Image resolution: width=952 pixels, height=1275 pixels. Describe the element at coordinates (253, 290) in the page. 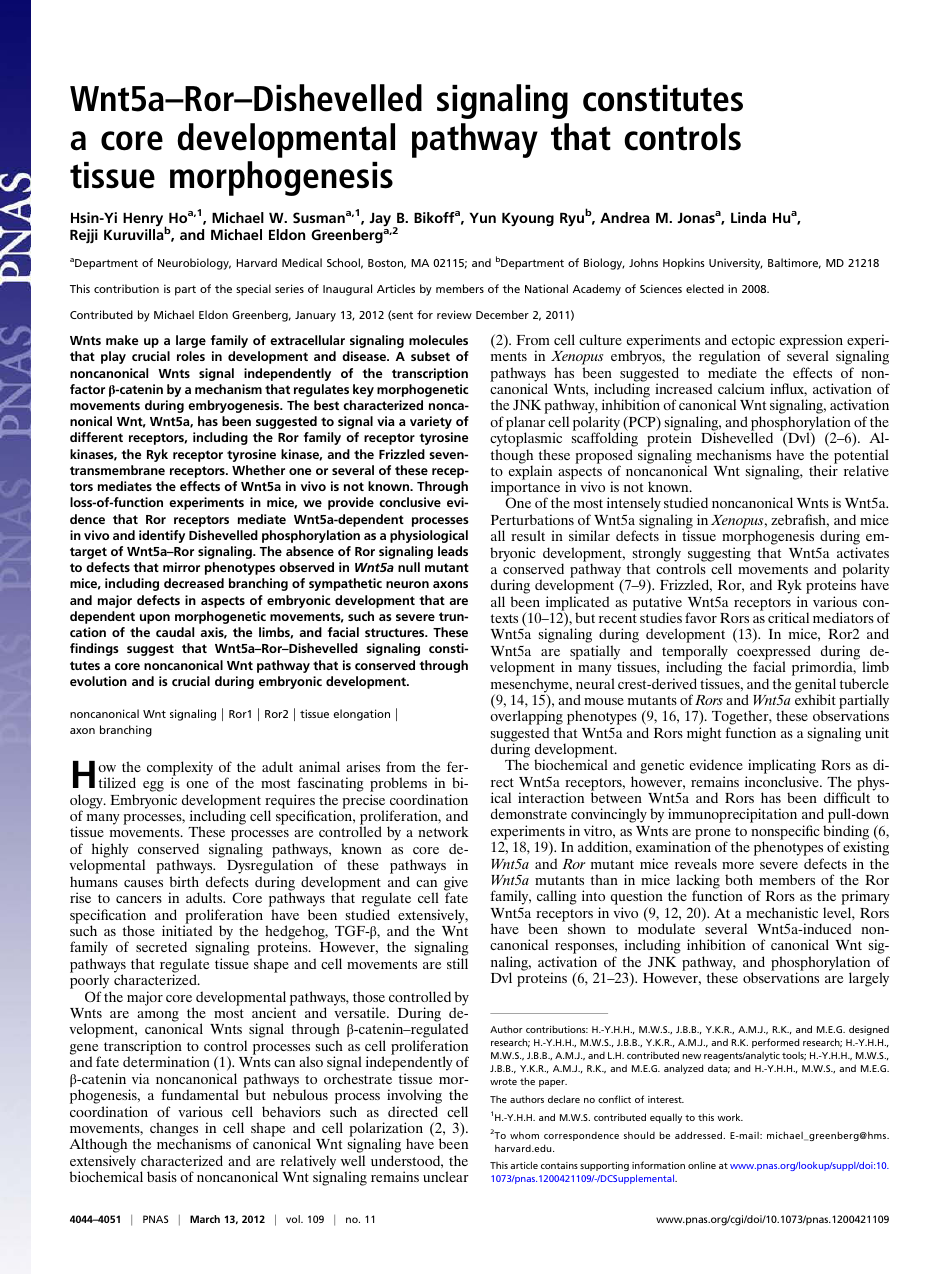

I see `special` at that location.
